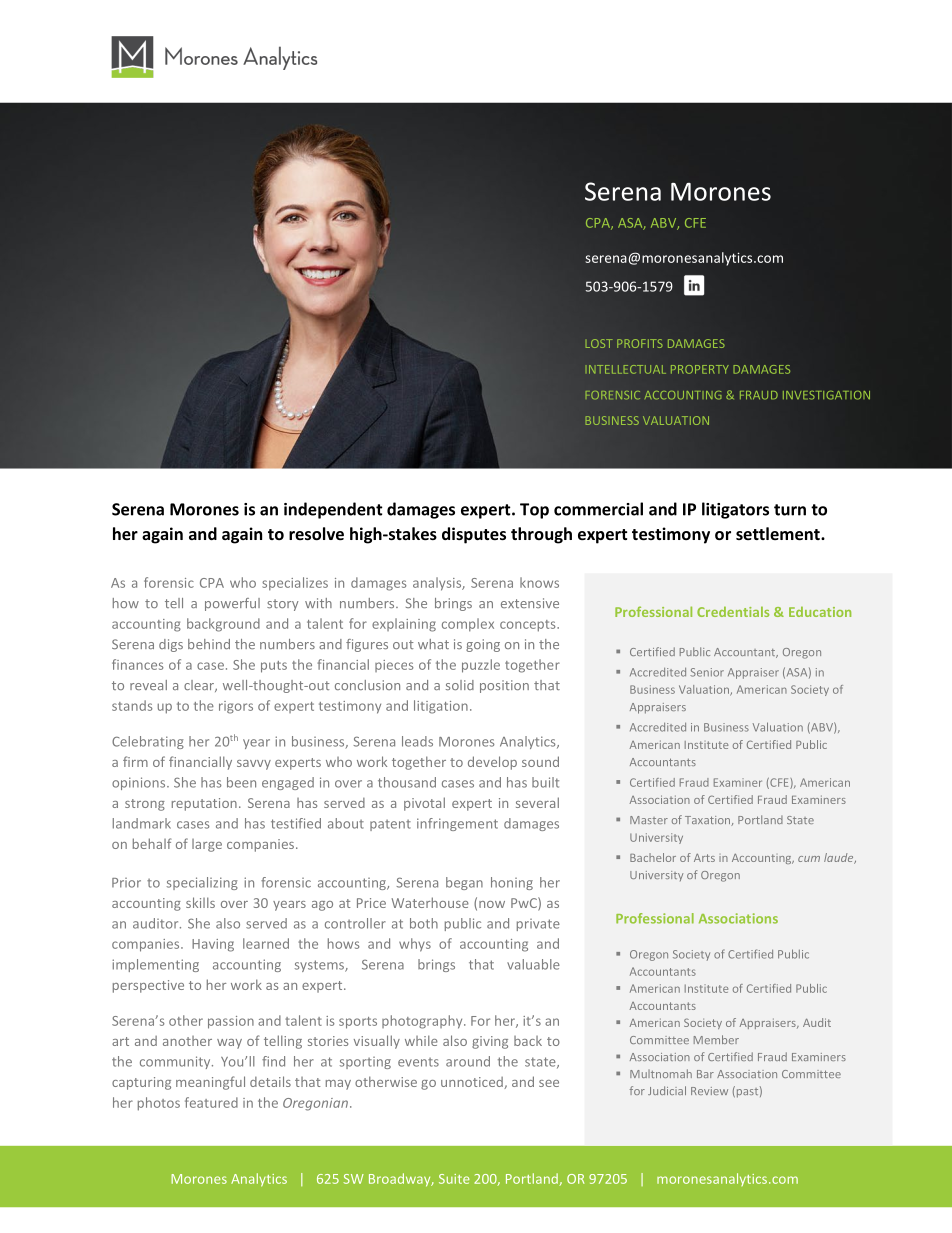 The height and width of the screenshot is (1233, 952). Describe the element at coordinates (254, 765) in the screenshot. I see `savvy` at that location.
